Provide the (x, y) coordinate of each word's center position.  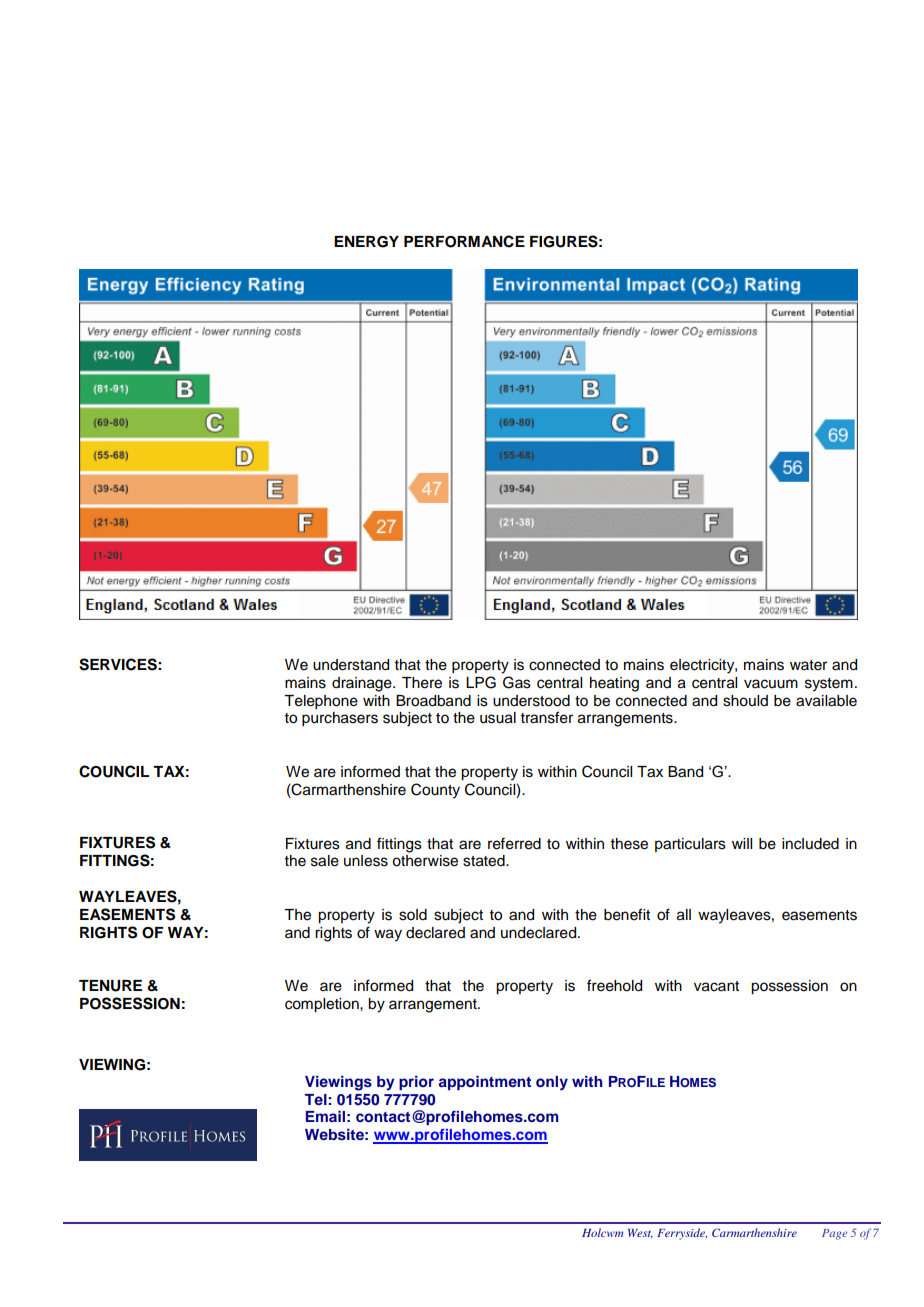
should (745, 701)
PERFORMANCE (464, 241)
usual (498, 718)
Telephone (321, 702)
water (808, 665)
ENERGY (366, 242)
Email (325, 1116)
